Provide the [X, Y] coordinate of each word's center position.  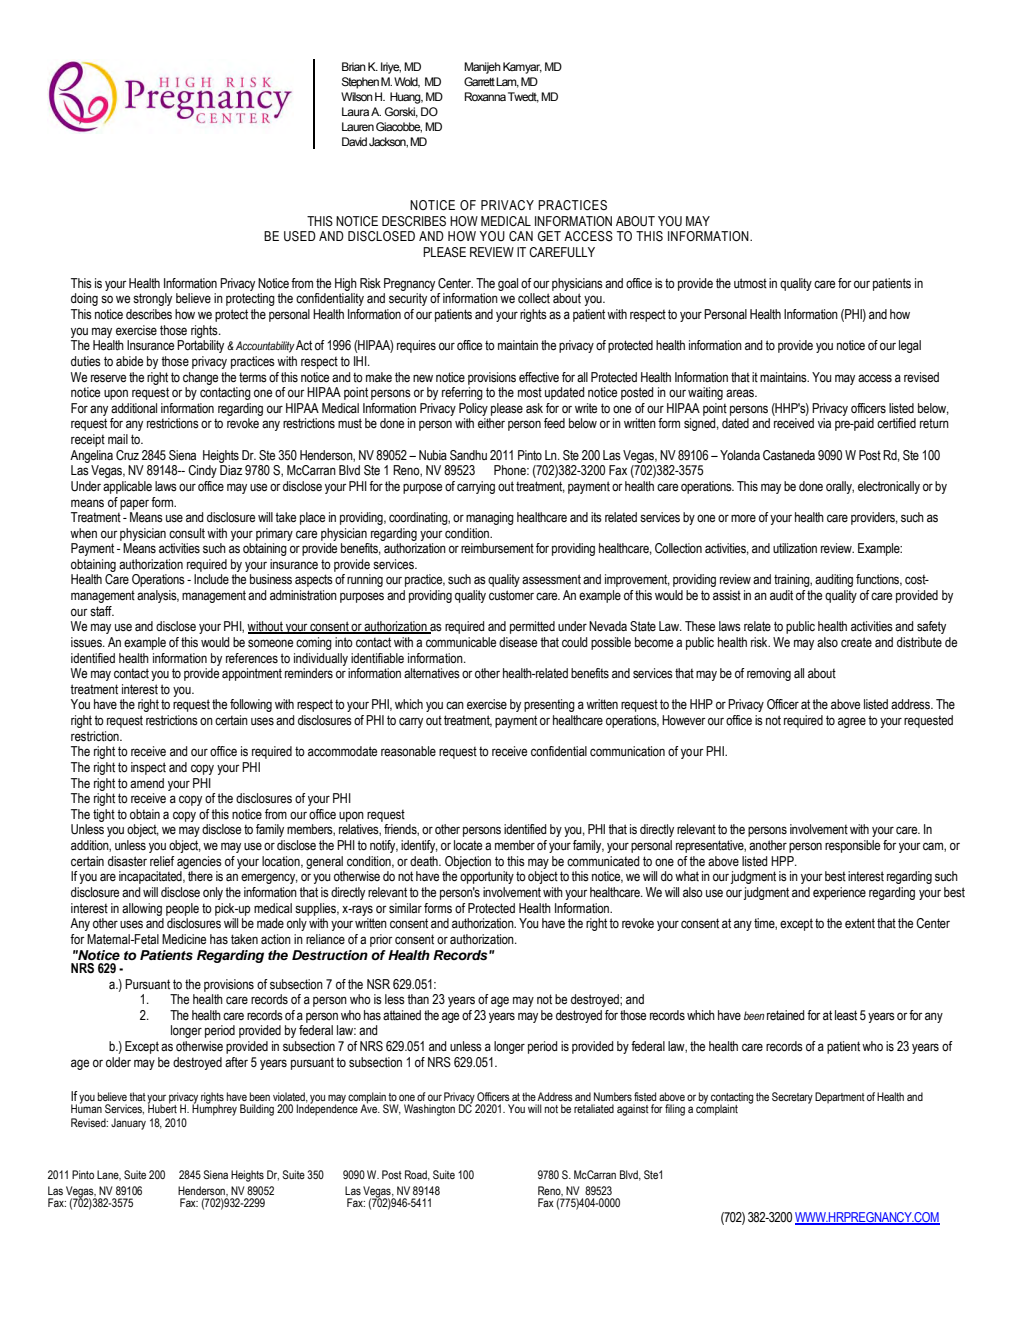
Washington [429, 1110]
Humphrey [214, 1109]
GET [549, 236]
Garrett [479, 81]
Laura [355, 111]
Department [840, 1098]
